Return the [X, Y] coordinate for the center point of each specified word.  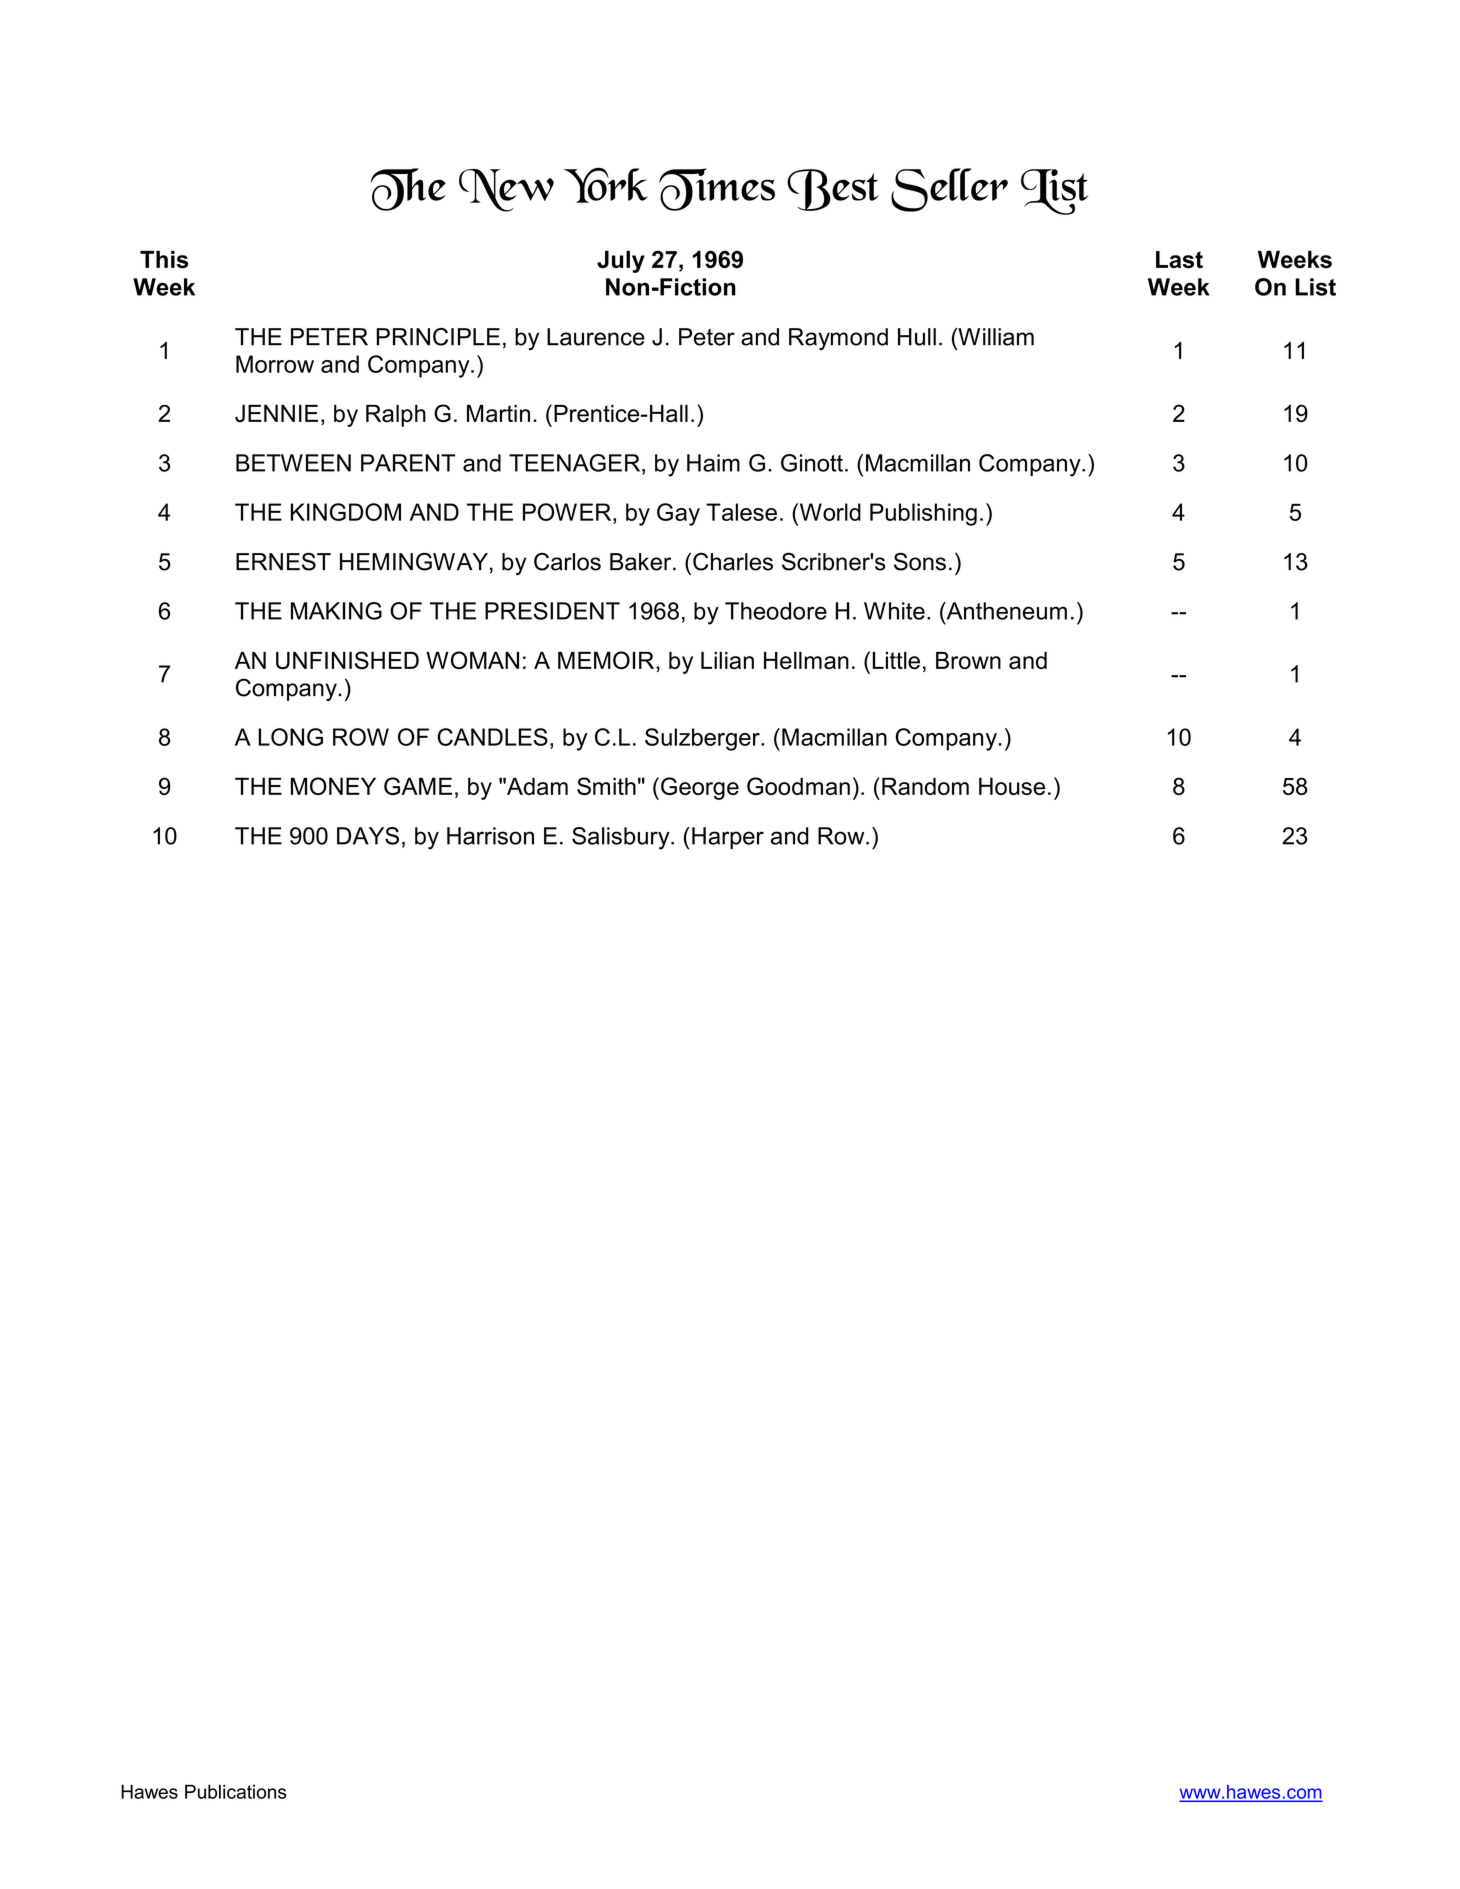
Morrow [275, 364]
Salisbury [622, 838]
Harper [728, 838]
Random [925, 786]
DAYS [368, 836]
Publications [236, 1791]
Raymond [838, 339]
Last [1179, 259]
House [1012, 786]
